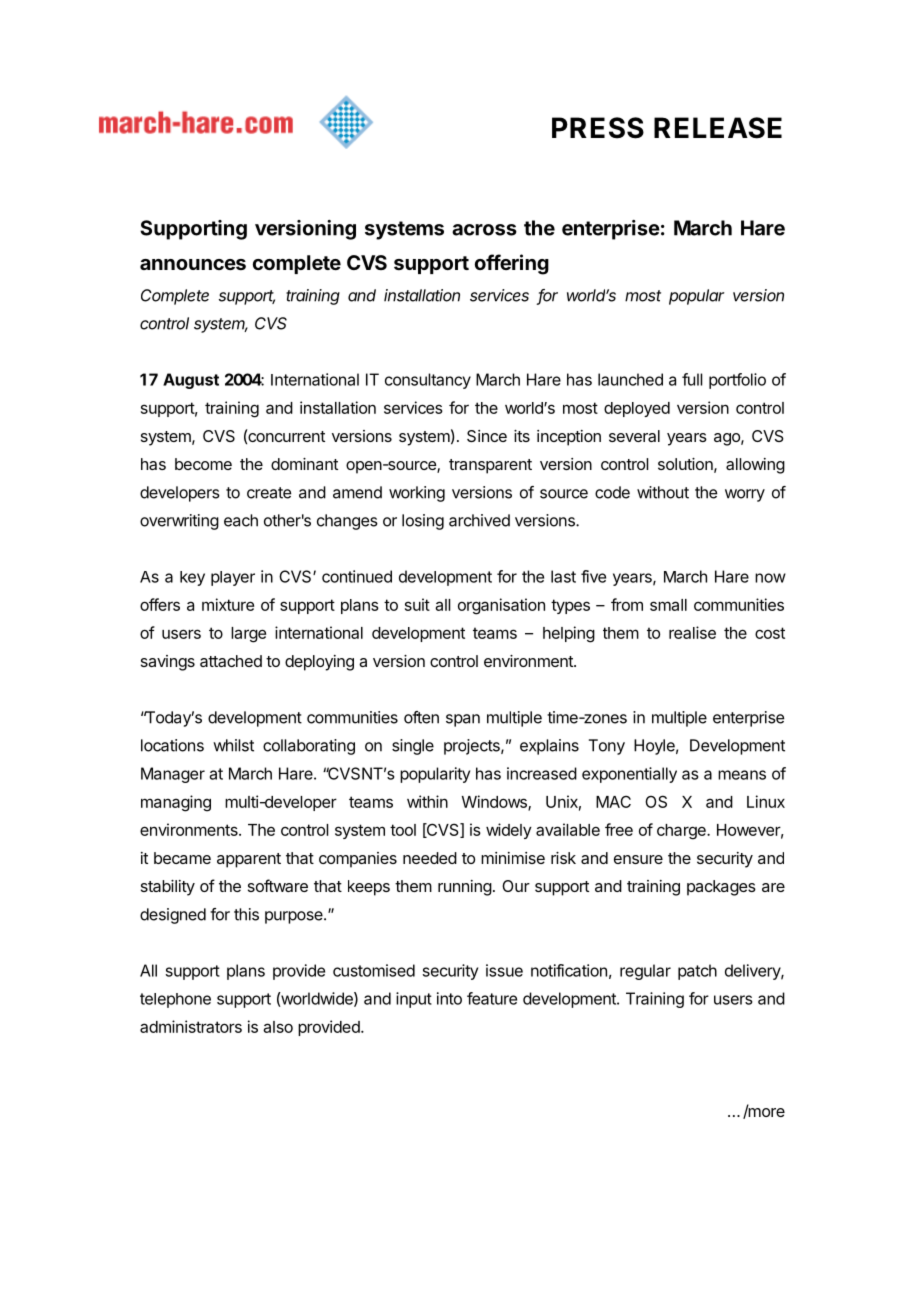  I want to click on player, so click(233, 578).
